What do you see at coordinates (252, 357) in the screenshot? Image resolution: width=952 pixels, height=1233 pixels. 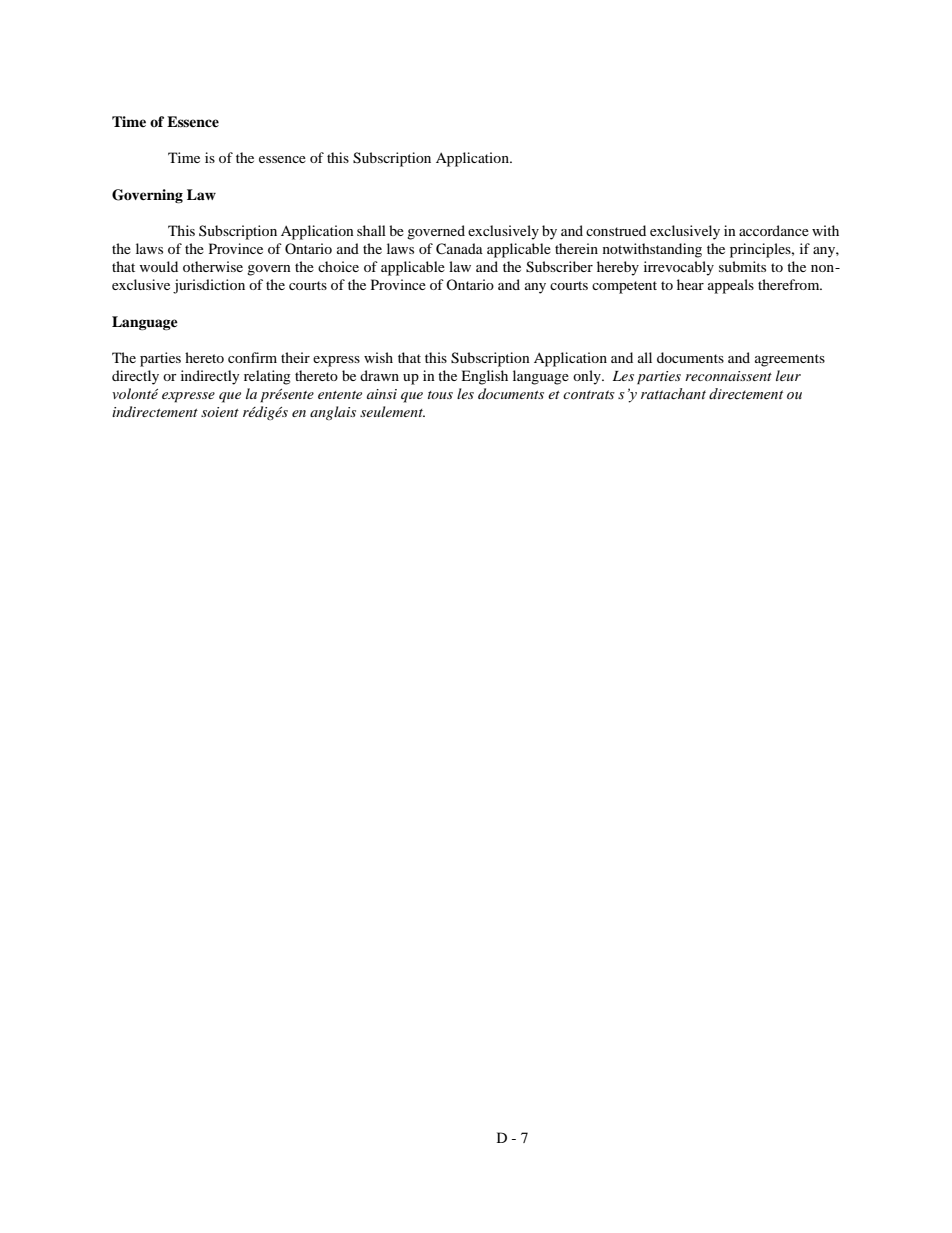 I see `confirm` at bounding box center [252, 357].
